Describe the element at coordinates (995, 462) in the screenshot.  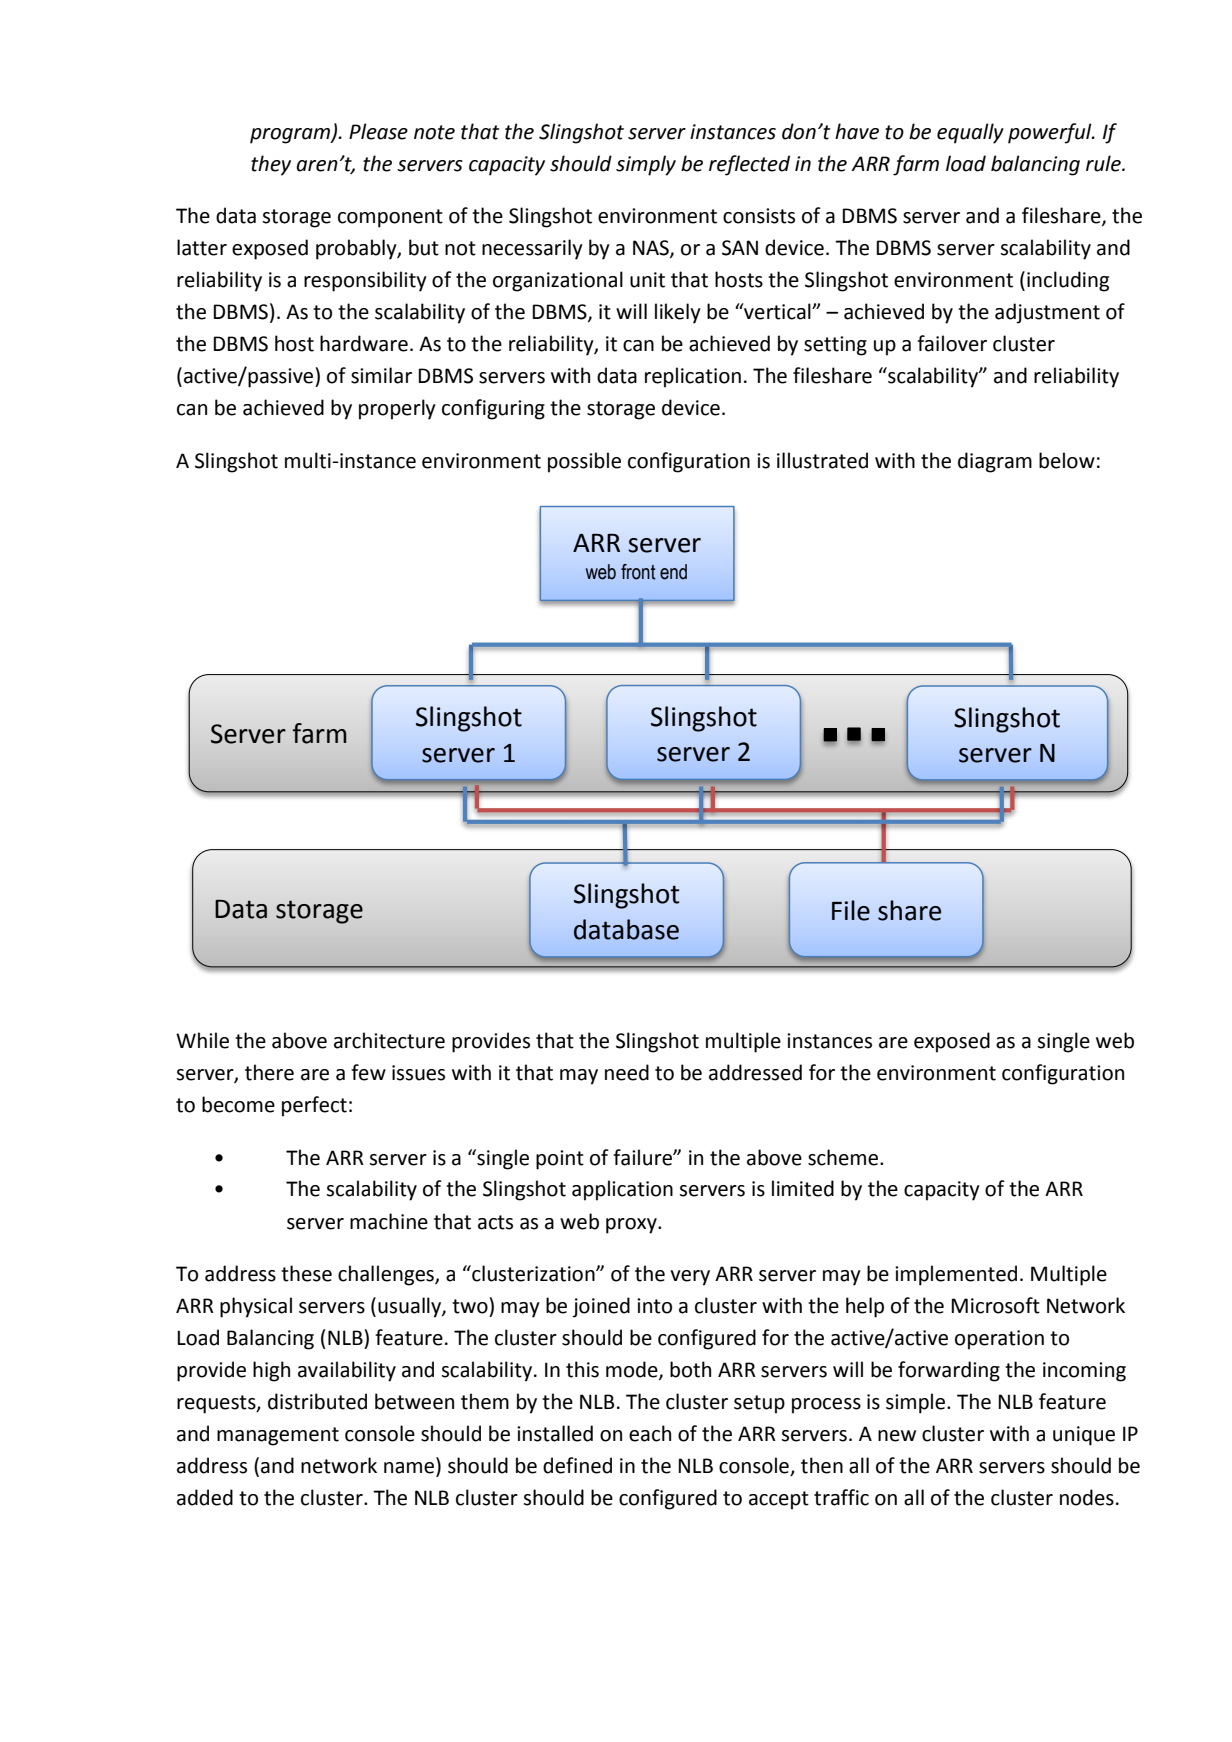
I see `diagram` at that location.
